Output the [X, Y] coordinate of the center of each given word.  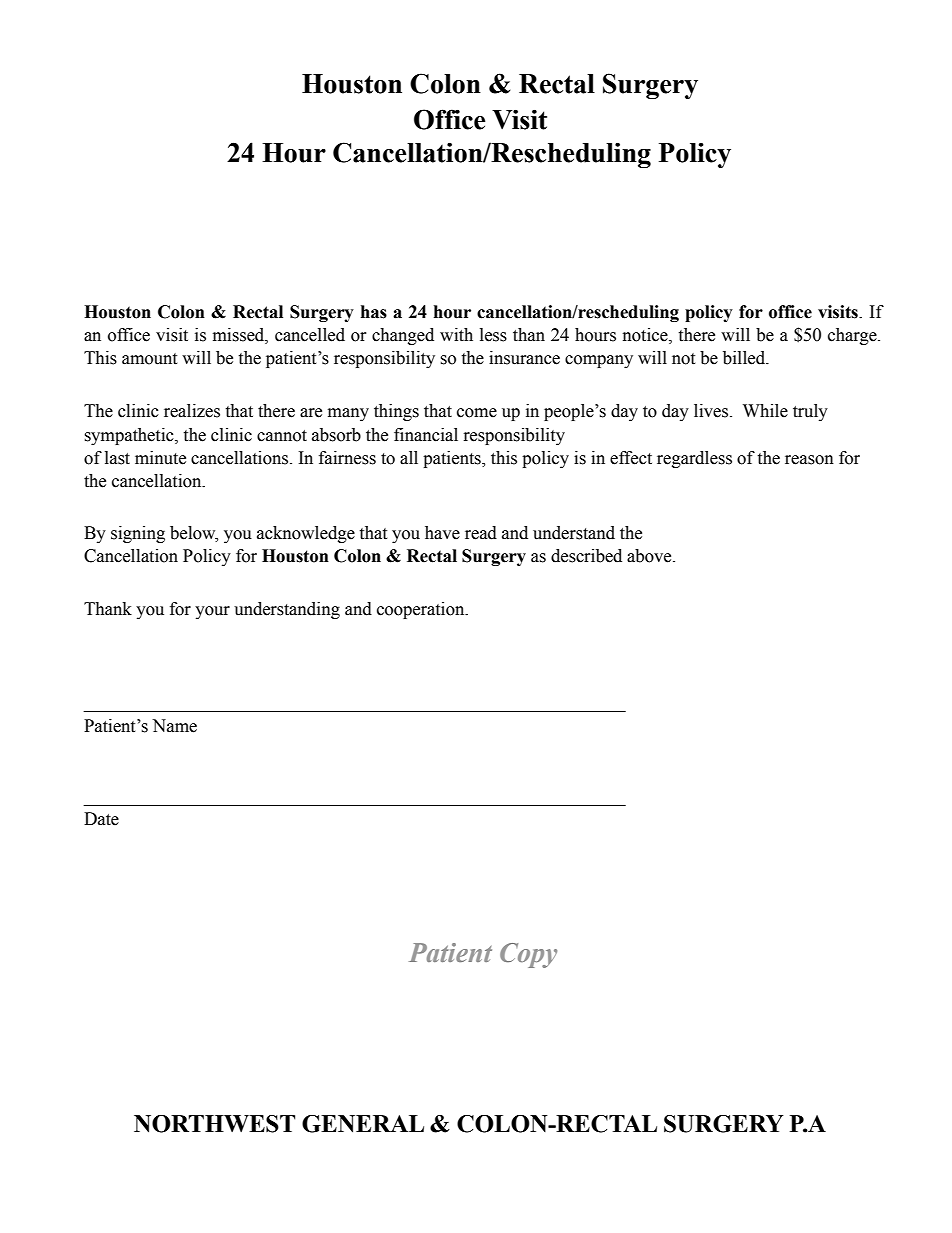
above [650, 556]
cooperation [422, 610]
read [481, 533]
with [456, 335]
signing [138, 534]
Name [174, 726]
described [586, 556]
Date [101, 819]
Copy [528, 955]
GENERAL [363, 1124]
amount [149, 359]
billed [745, 358]
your [212, 612]
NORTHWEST [214, 1124]
